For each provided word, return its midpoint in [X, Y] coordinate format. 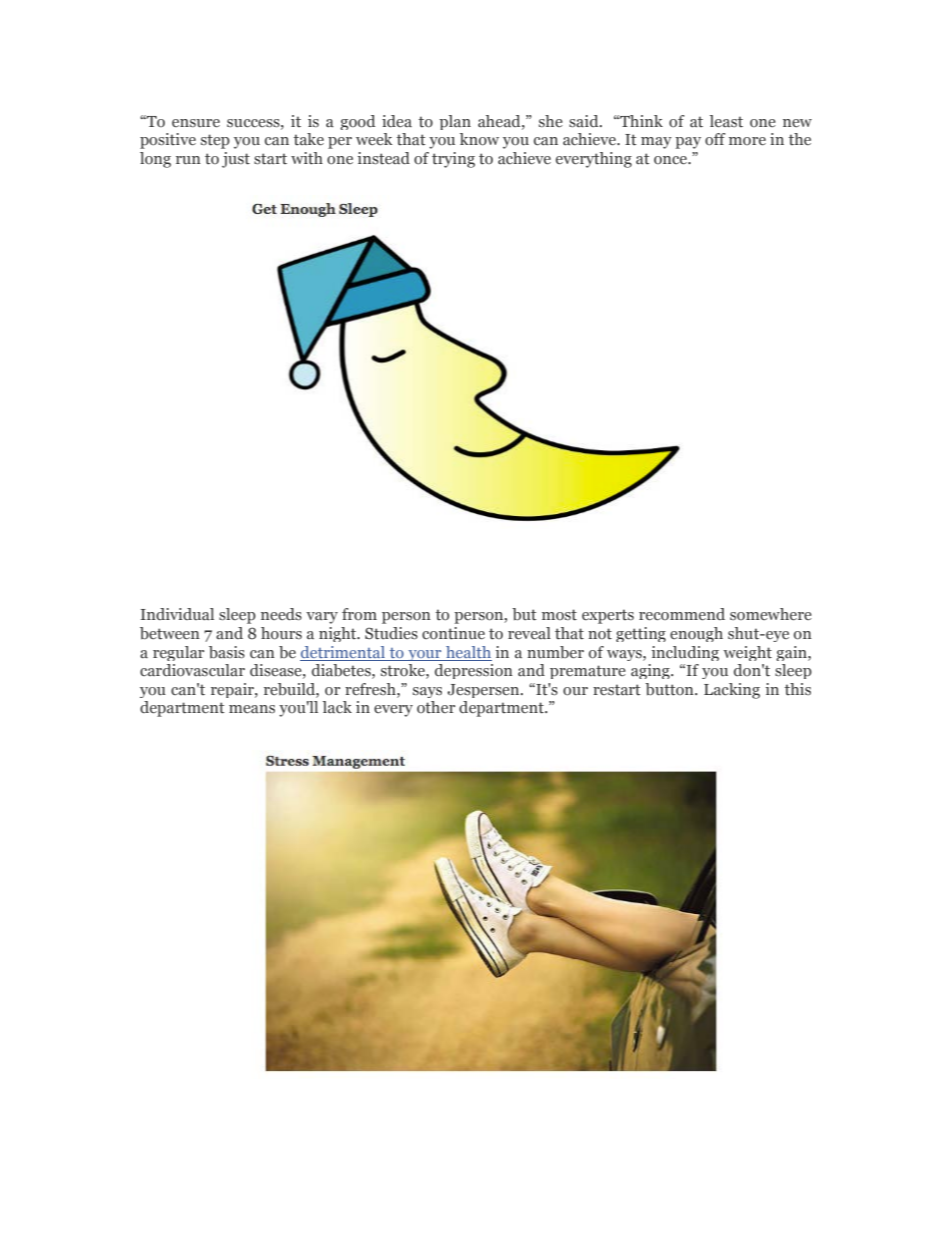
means [252, 709]
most [559, 615]
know [479, 139]
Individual [177, 614]
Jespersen [484, 691]
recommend [682, 614]
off [715, 139]
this [798, 689]
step [215, 141]
